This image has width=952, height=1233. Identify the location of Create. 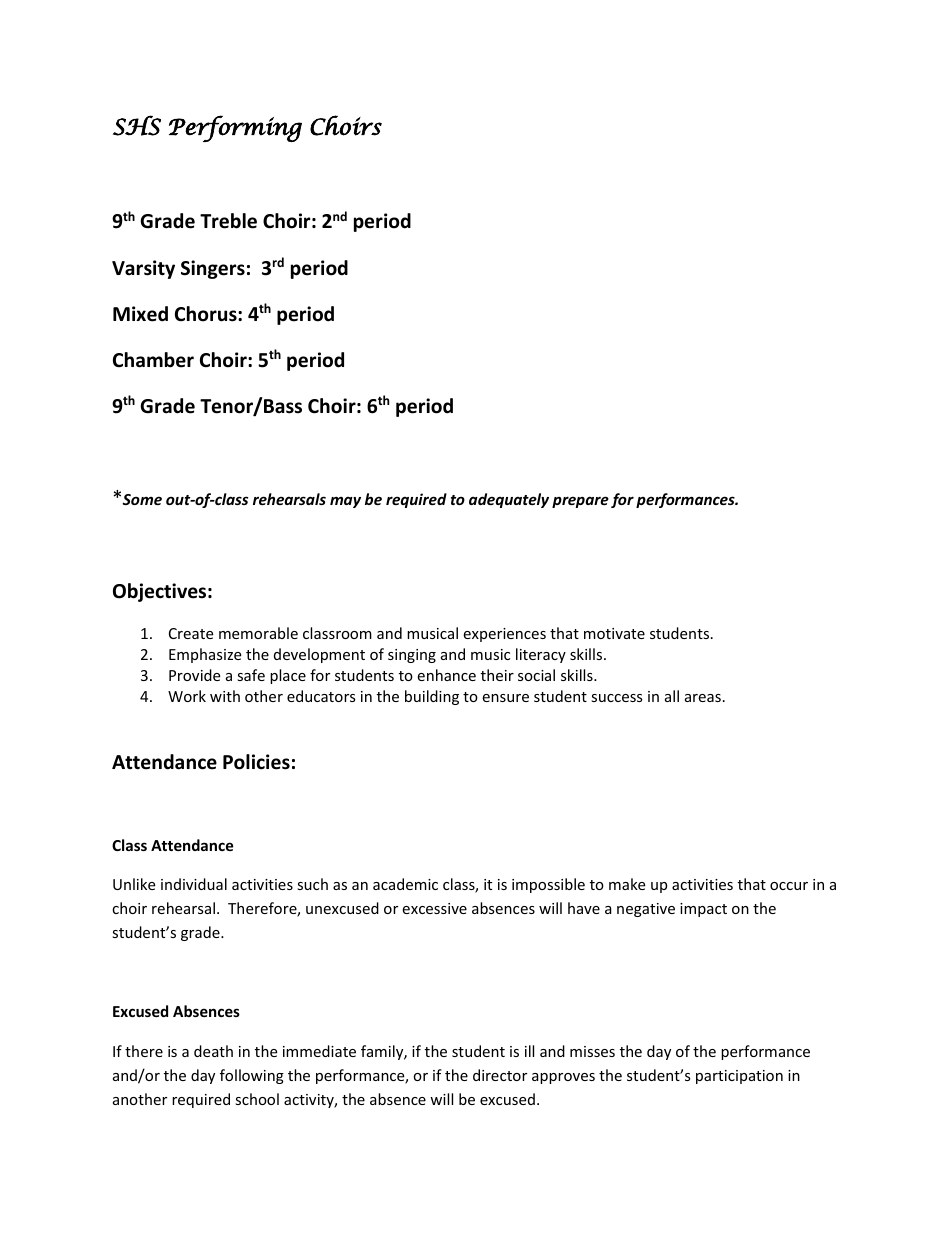
(191, 633).
